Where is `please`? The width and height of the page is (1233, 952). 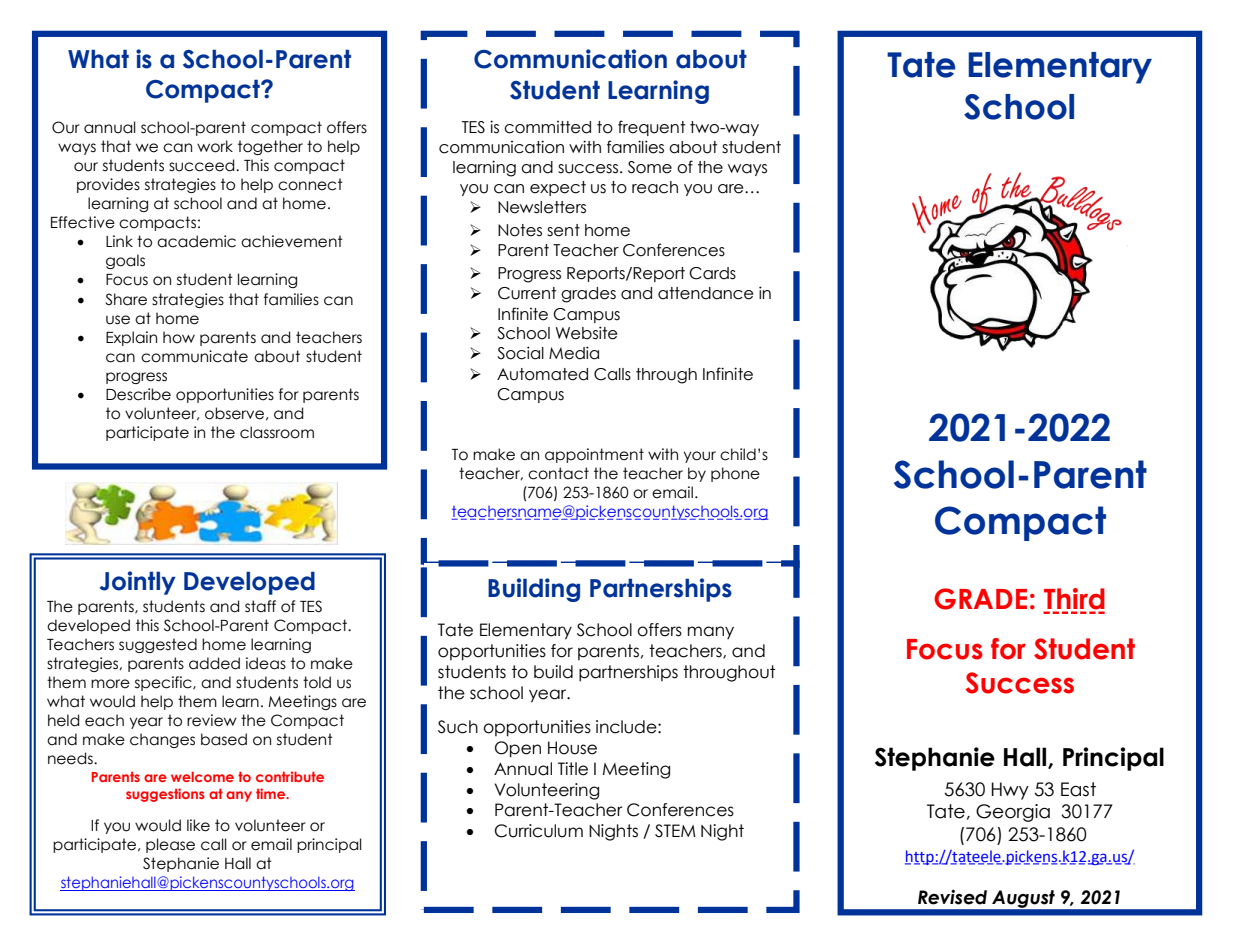
please is located at coordinates (170, 845).
